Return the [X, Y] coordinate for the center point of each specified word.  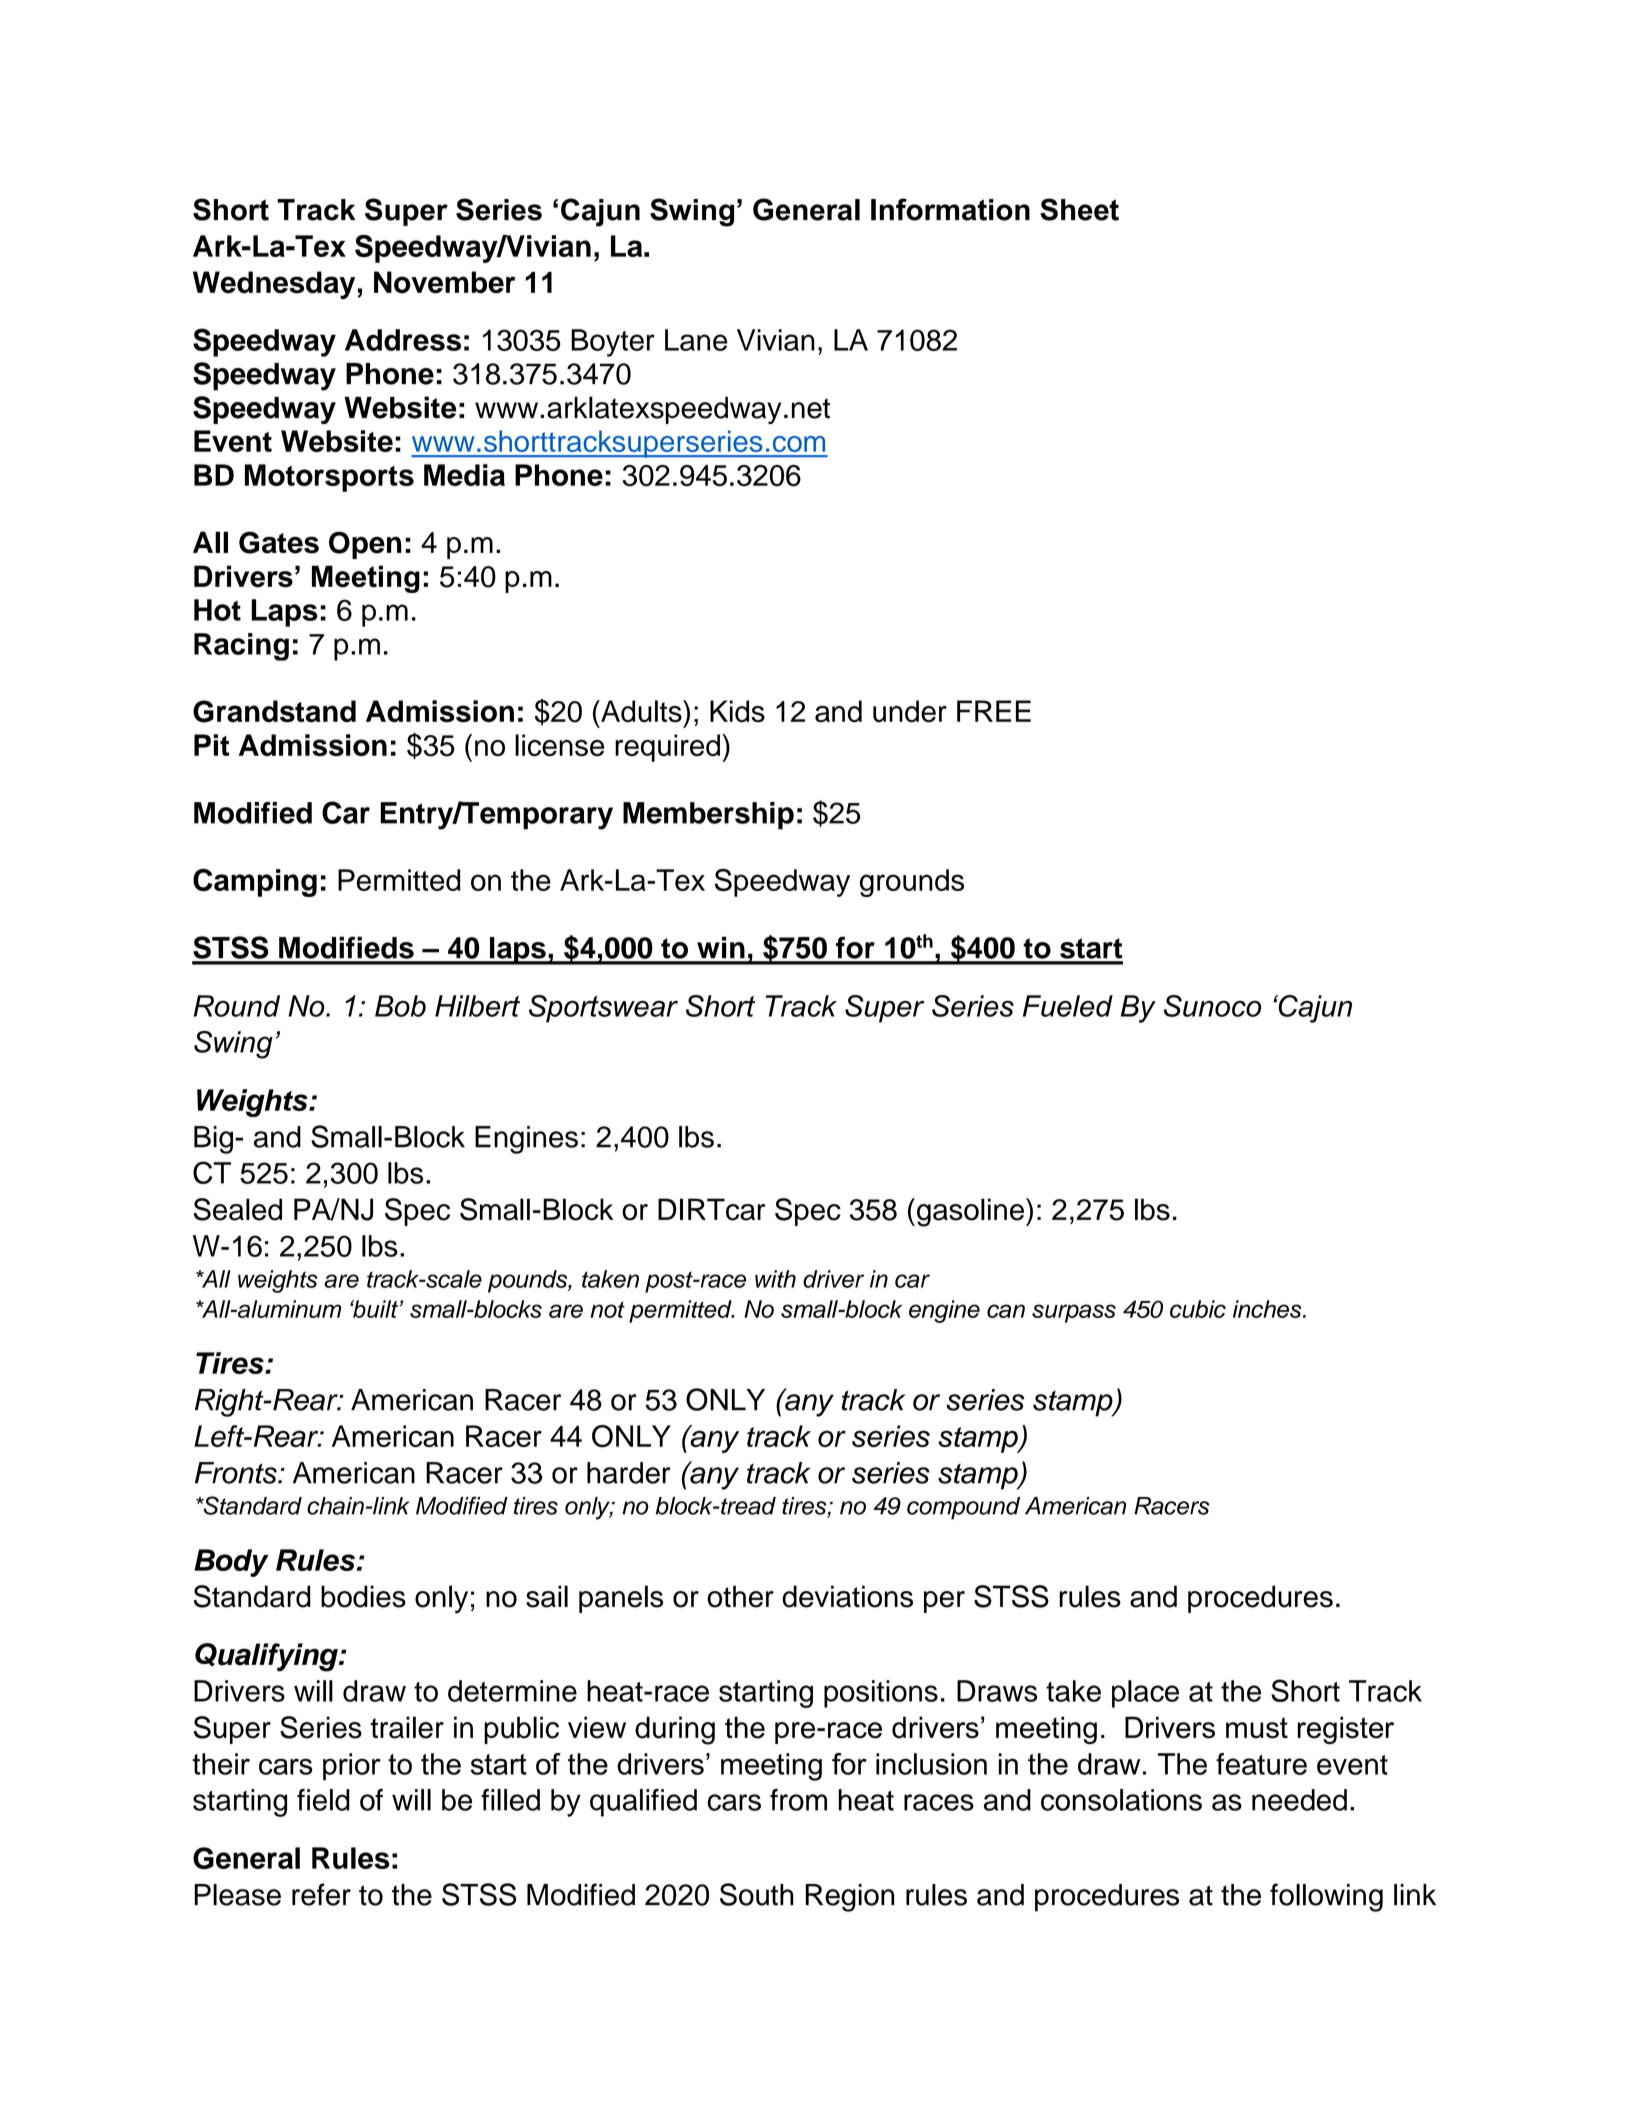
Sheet [1079, 209]
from [798, 1800]
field [323, 1800]
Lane [696, 340]
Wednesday [274, 285]
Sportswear [603, 1009]
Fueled [1068, 1006]
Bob [400, 1006]
